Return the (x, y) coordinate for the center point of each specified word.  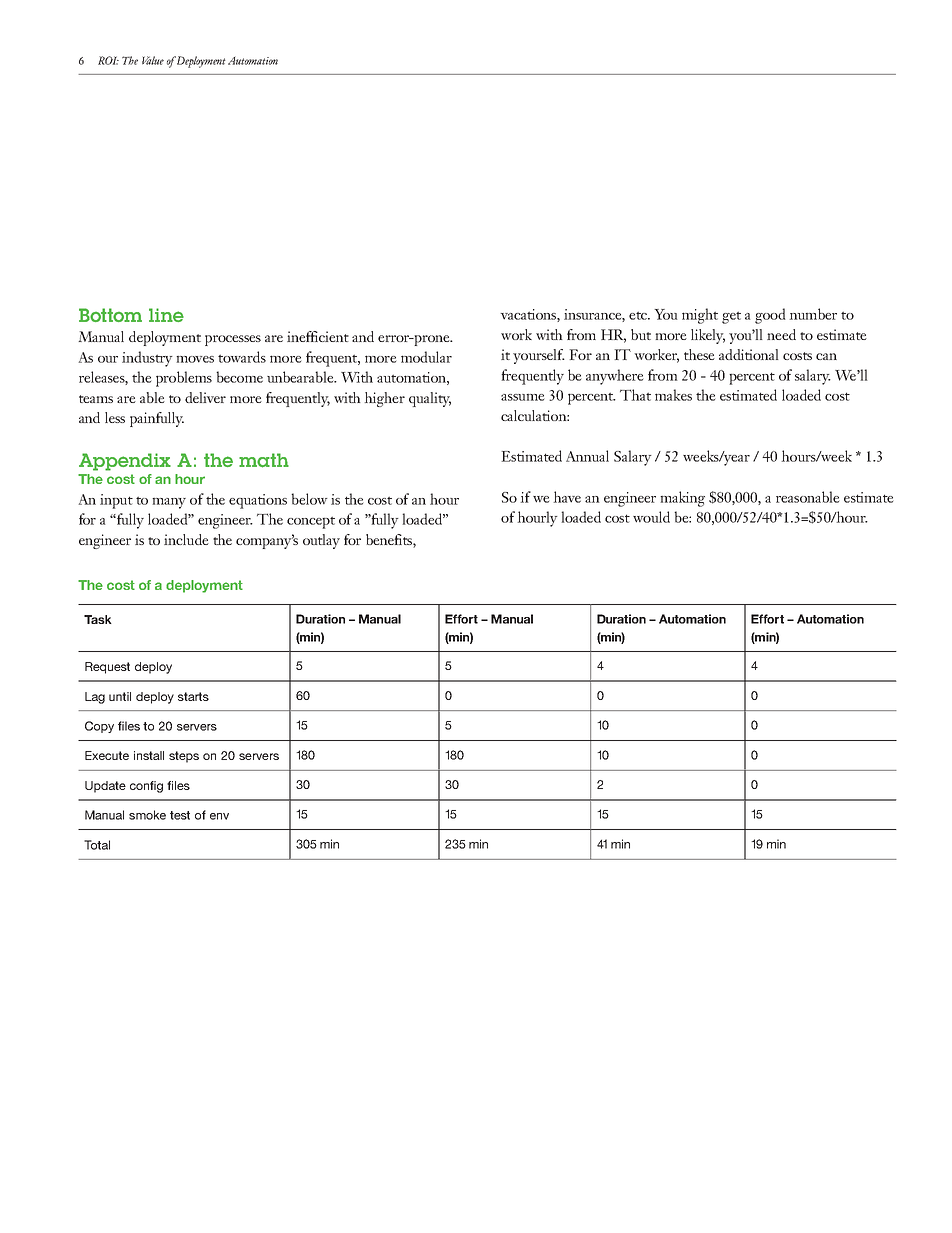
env (219, 816)
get (731, 317)
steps (184, 757)
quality (430, 399)
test (180, 815)
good (770, 316)
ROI (108, 60)
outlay (321, 541)
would (651, 517)
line (166, 315)
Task (98, 619)
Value (153, 60)
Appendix (125, 462)
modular (426, 357)
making (682, 499)
